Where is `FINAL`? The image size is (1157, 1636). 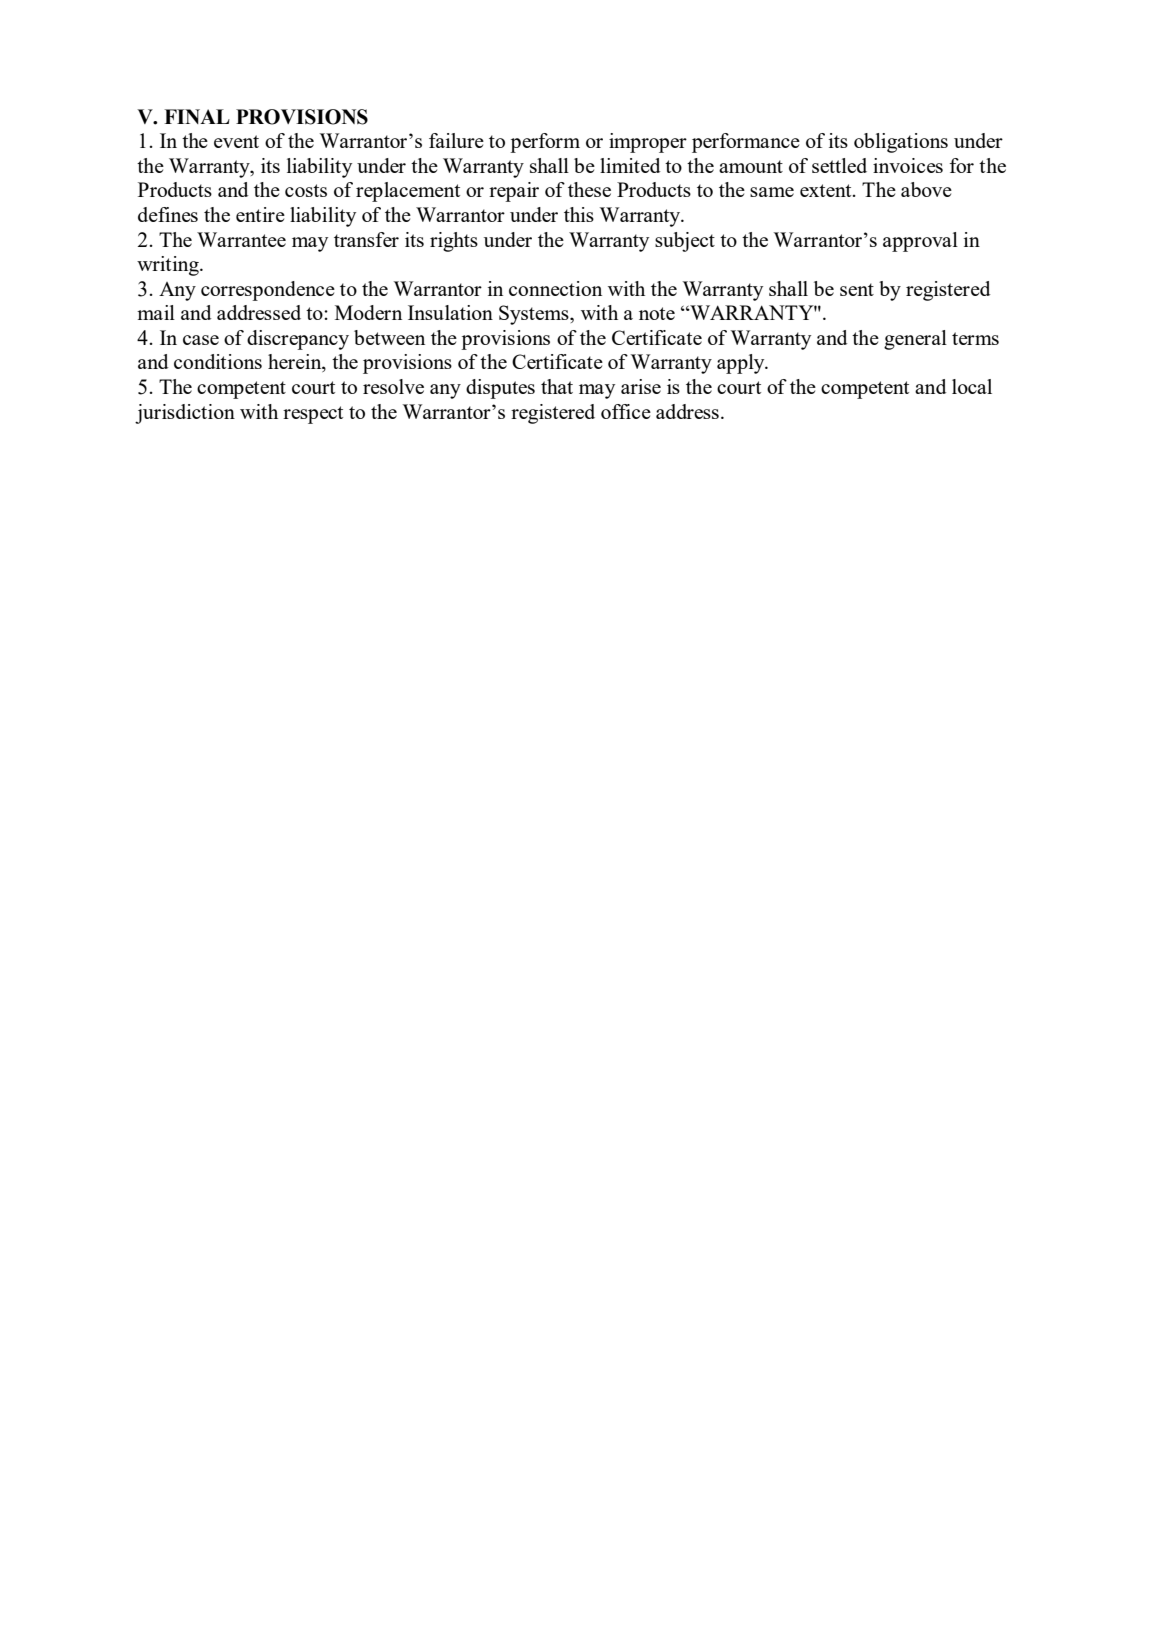
FINAL is located at coordinates (197, 116).
